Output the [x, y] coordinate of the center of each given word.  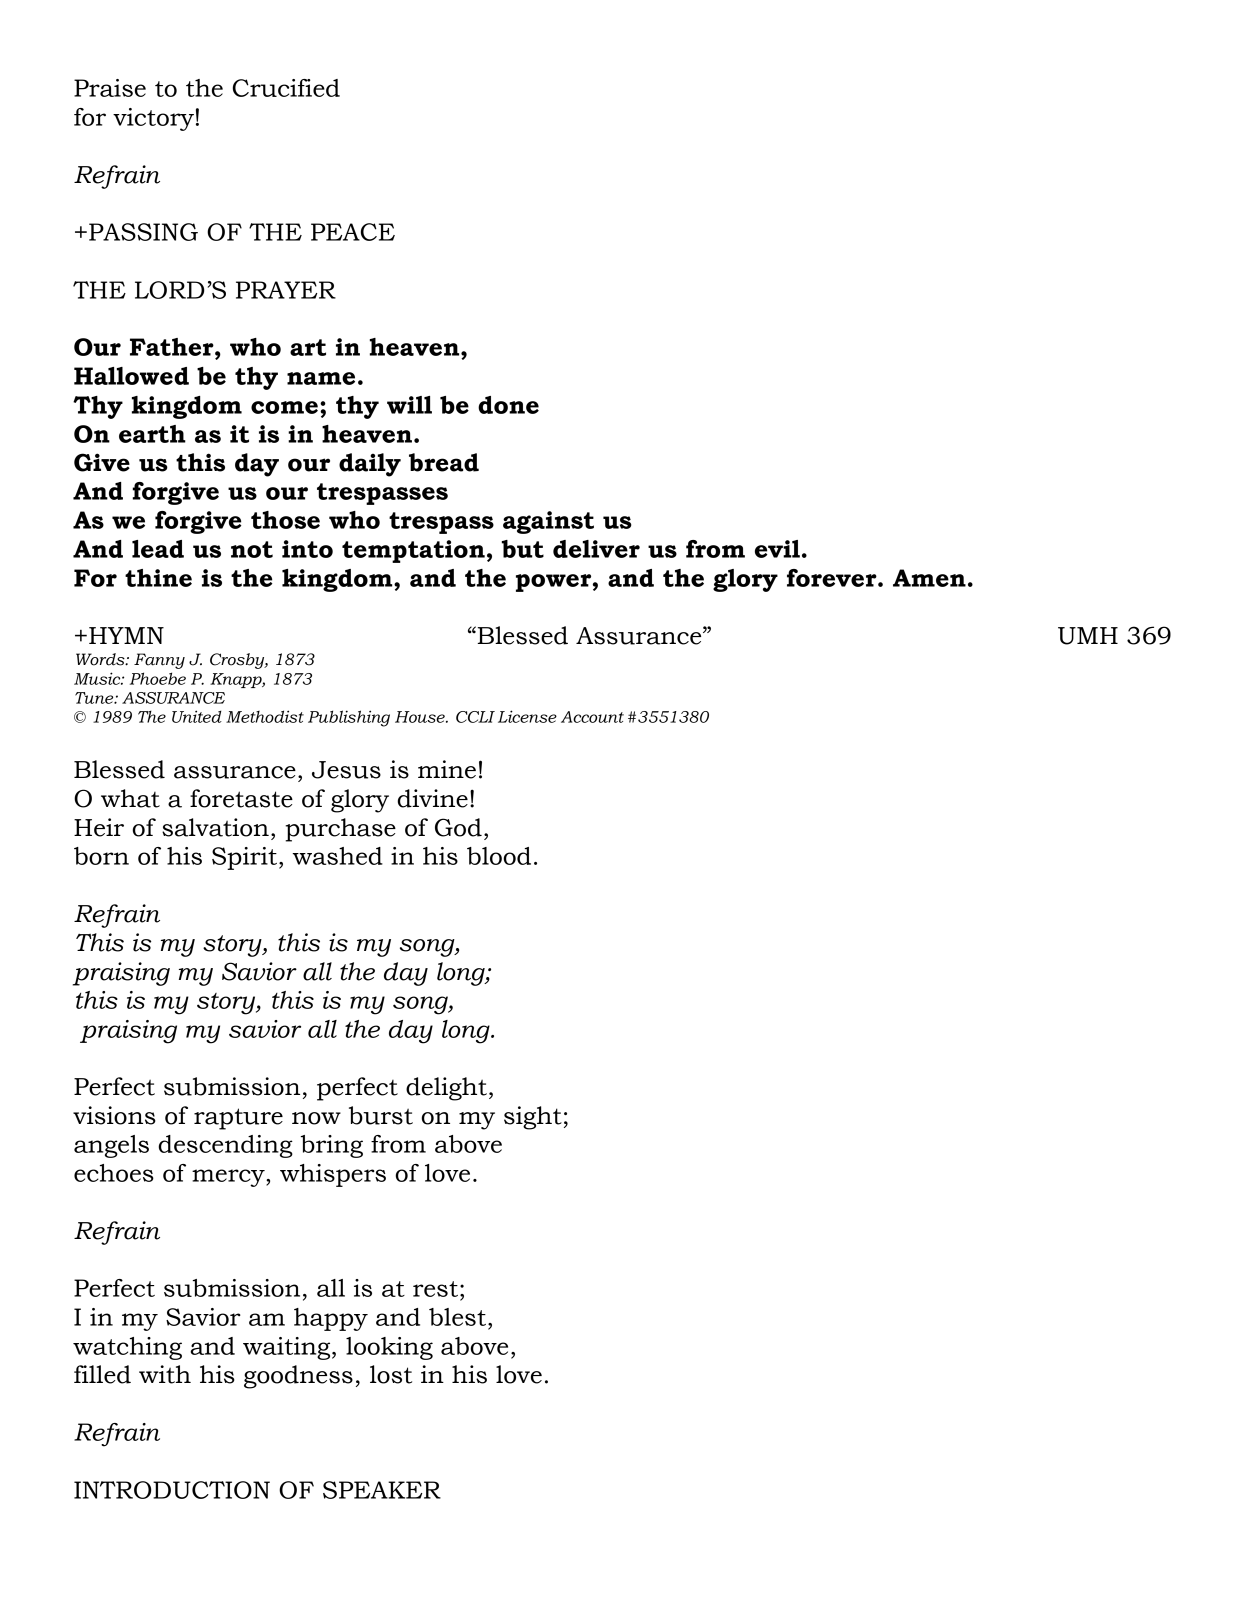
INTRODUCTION [172, 1490]
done [508, 405]
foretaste [241, 798]
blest [457, 1317]
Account [592, 717]
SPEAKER [382, 1490]
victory [153, 119]
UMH [1088, 636]
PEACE [353, 232]
